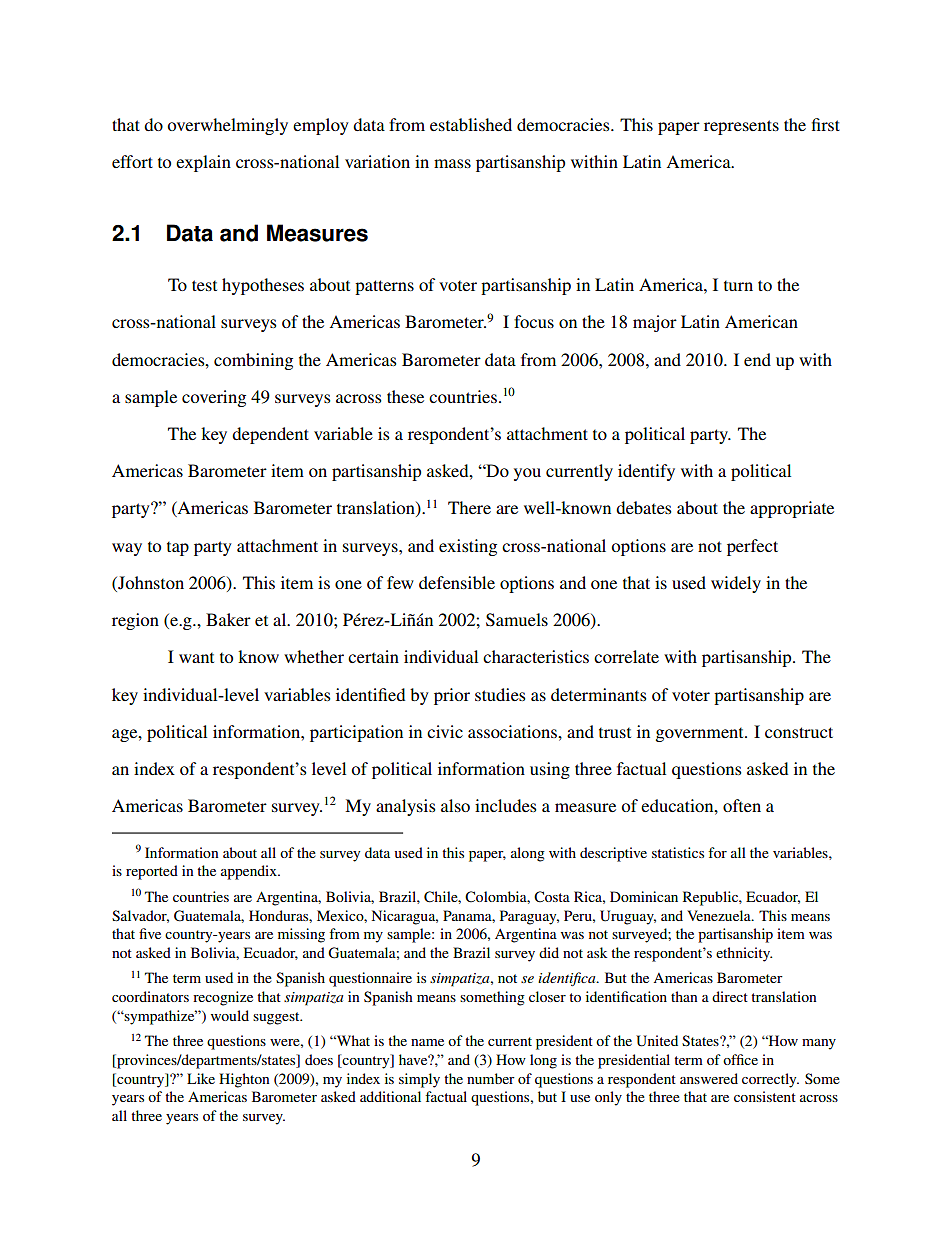 This screenshot has height=1233, width=952. I want to click on government, so click(701, 735).
